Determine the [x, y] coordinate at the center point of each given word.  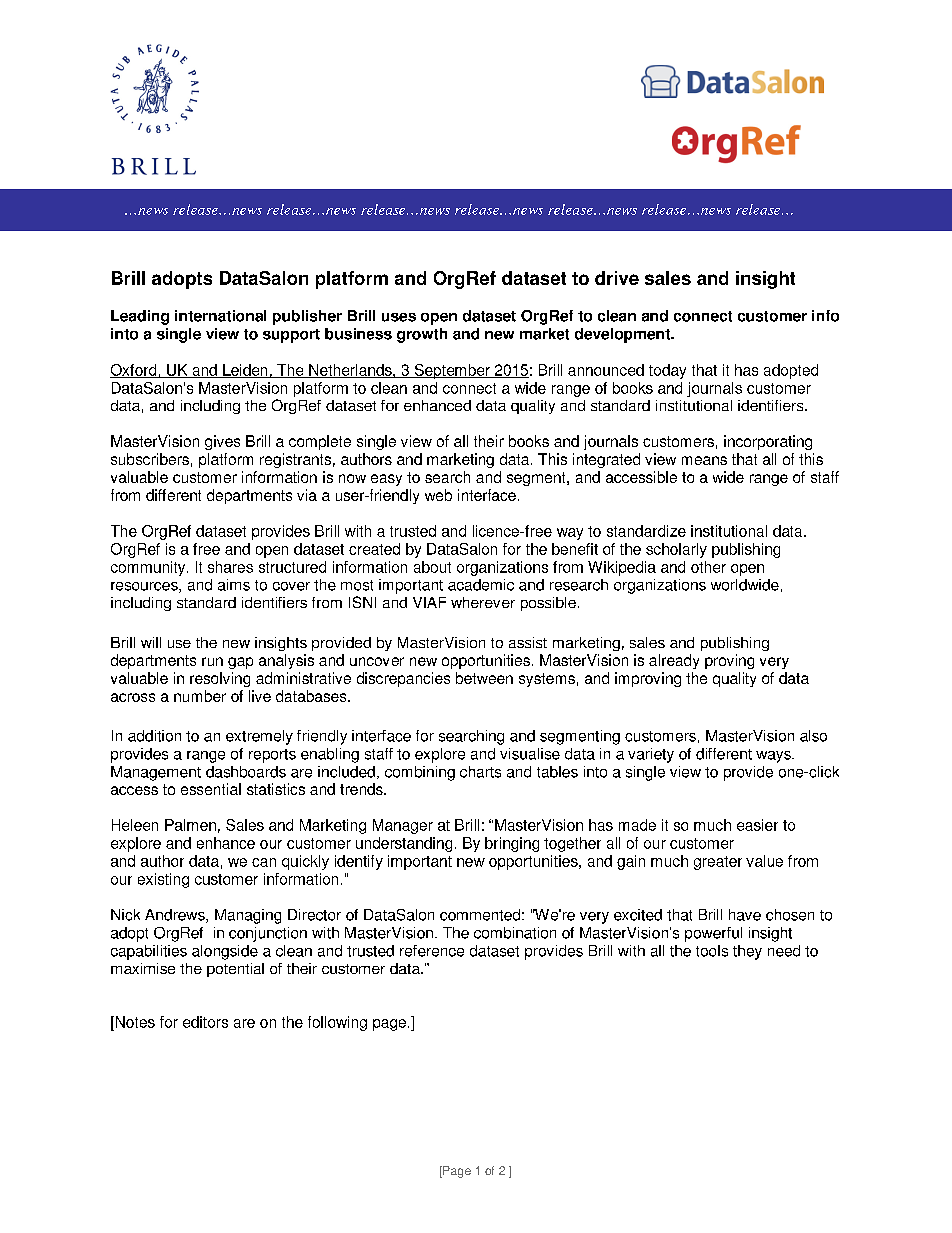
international [220, 316]
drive [617, 278]
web [438, 495]
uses [399, 317]
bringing [512, 844]
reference [432, 951]
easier [757, 825]
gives [222, 442]
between [484, 678]
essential [211, 789]
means [704, 460]
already [674, 661]
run [212, 661]
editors [205, 1022]
